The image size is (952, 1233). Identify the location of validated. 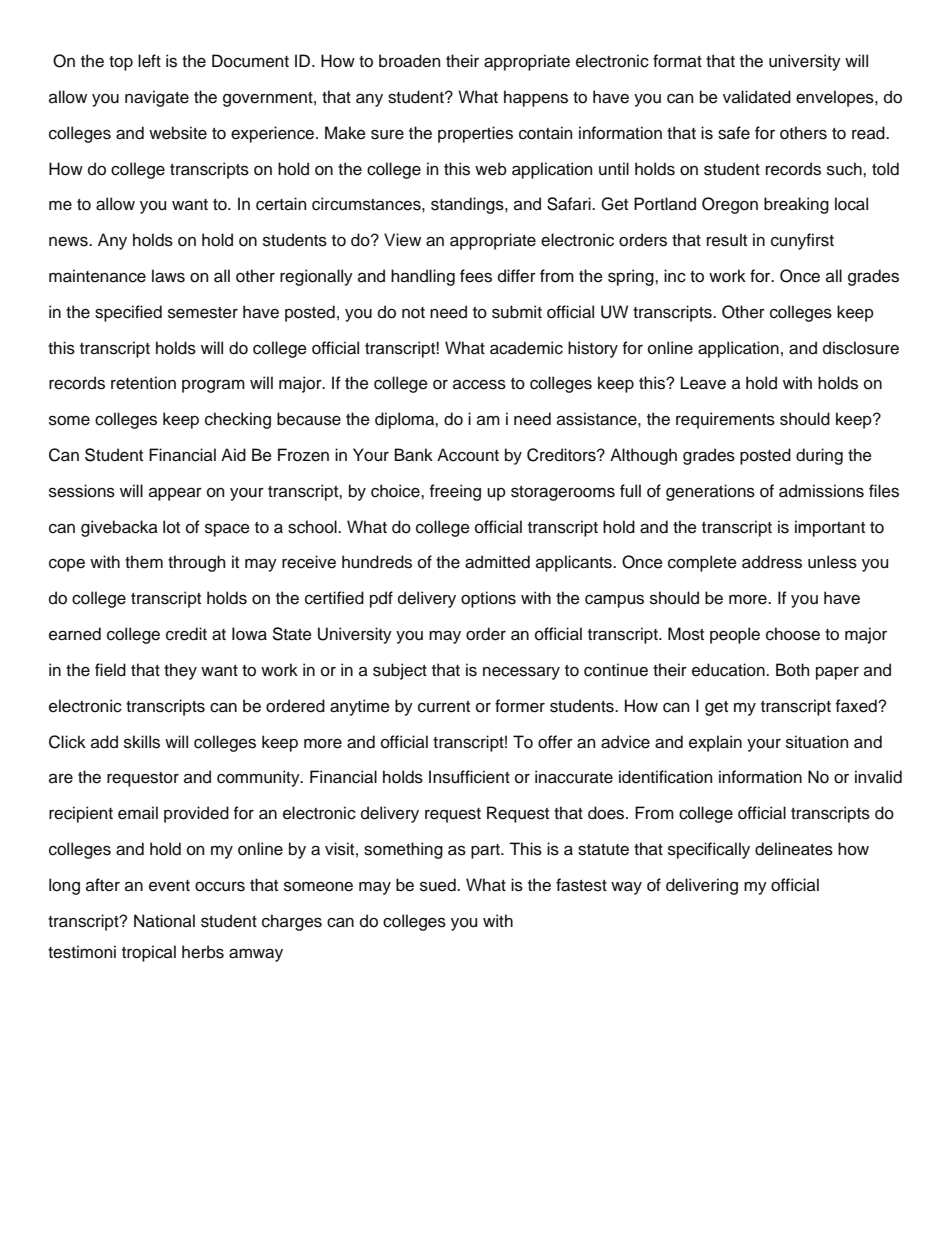
(757, 97).
